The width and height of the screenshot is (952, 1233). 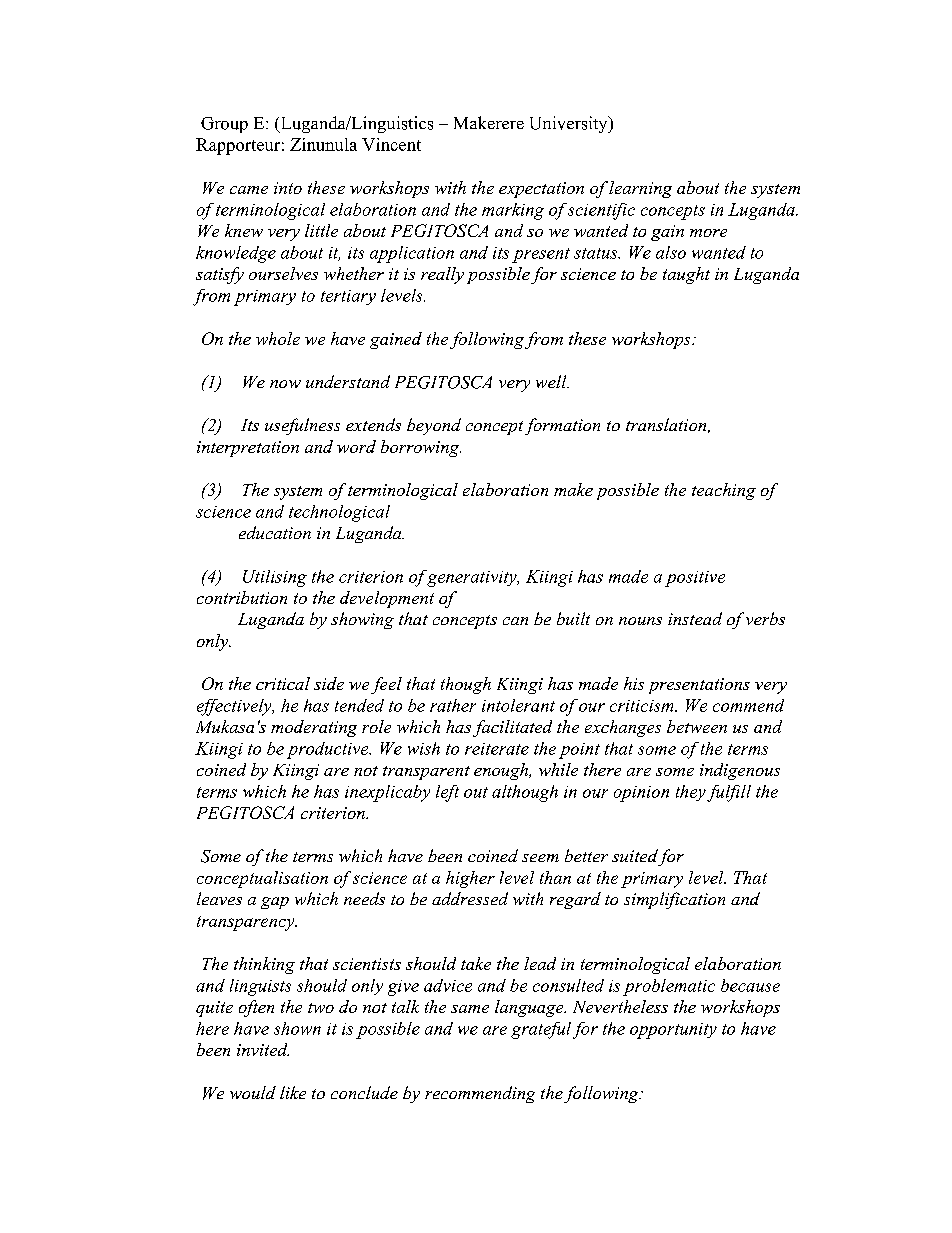 I want to click on learning, so click(x=640, y=189).
